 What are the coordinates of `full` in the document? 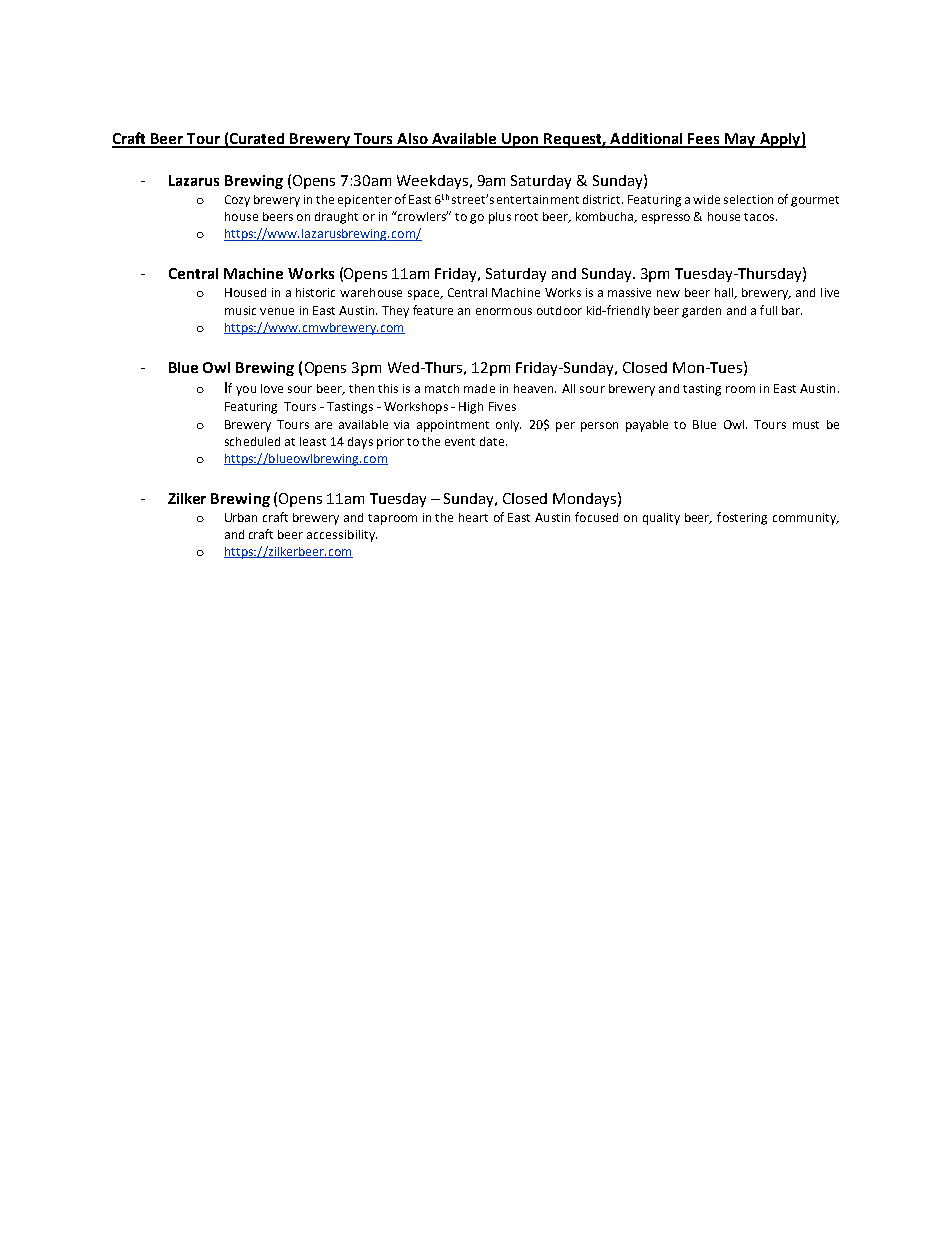 It's located at (768, 310).
